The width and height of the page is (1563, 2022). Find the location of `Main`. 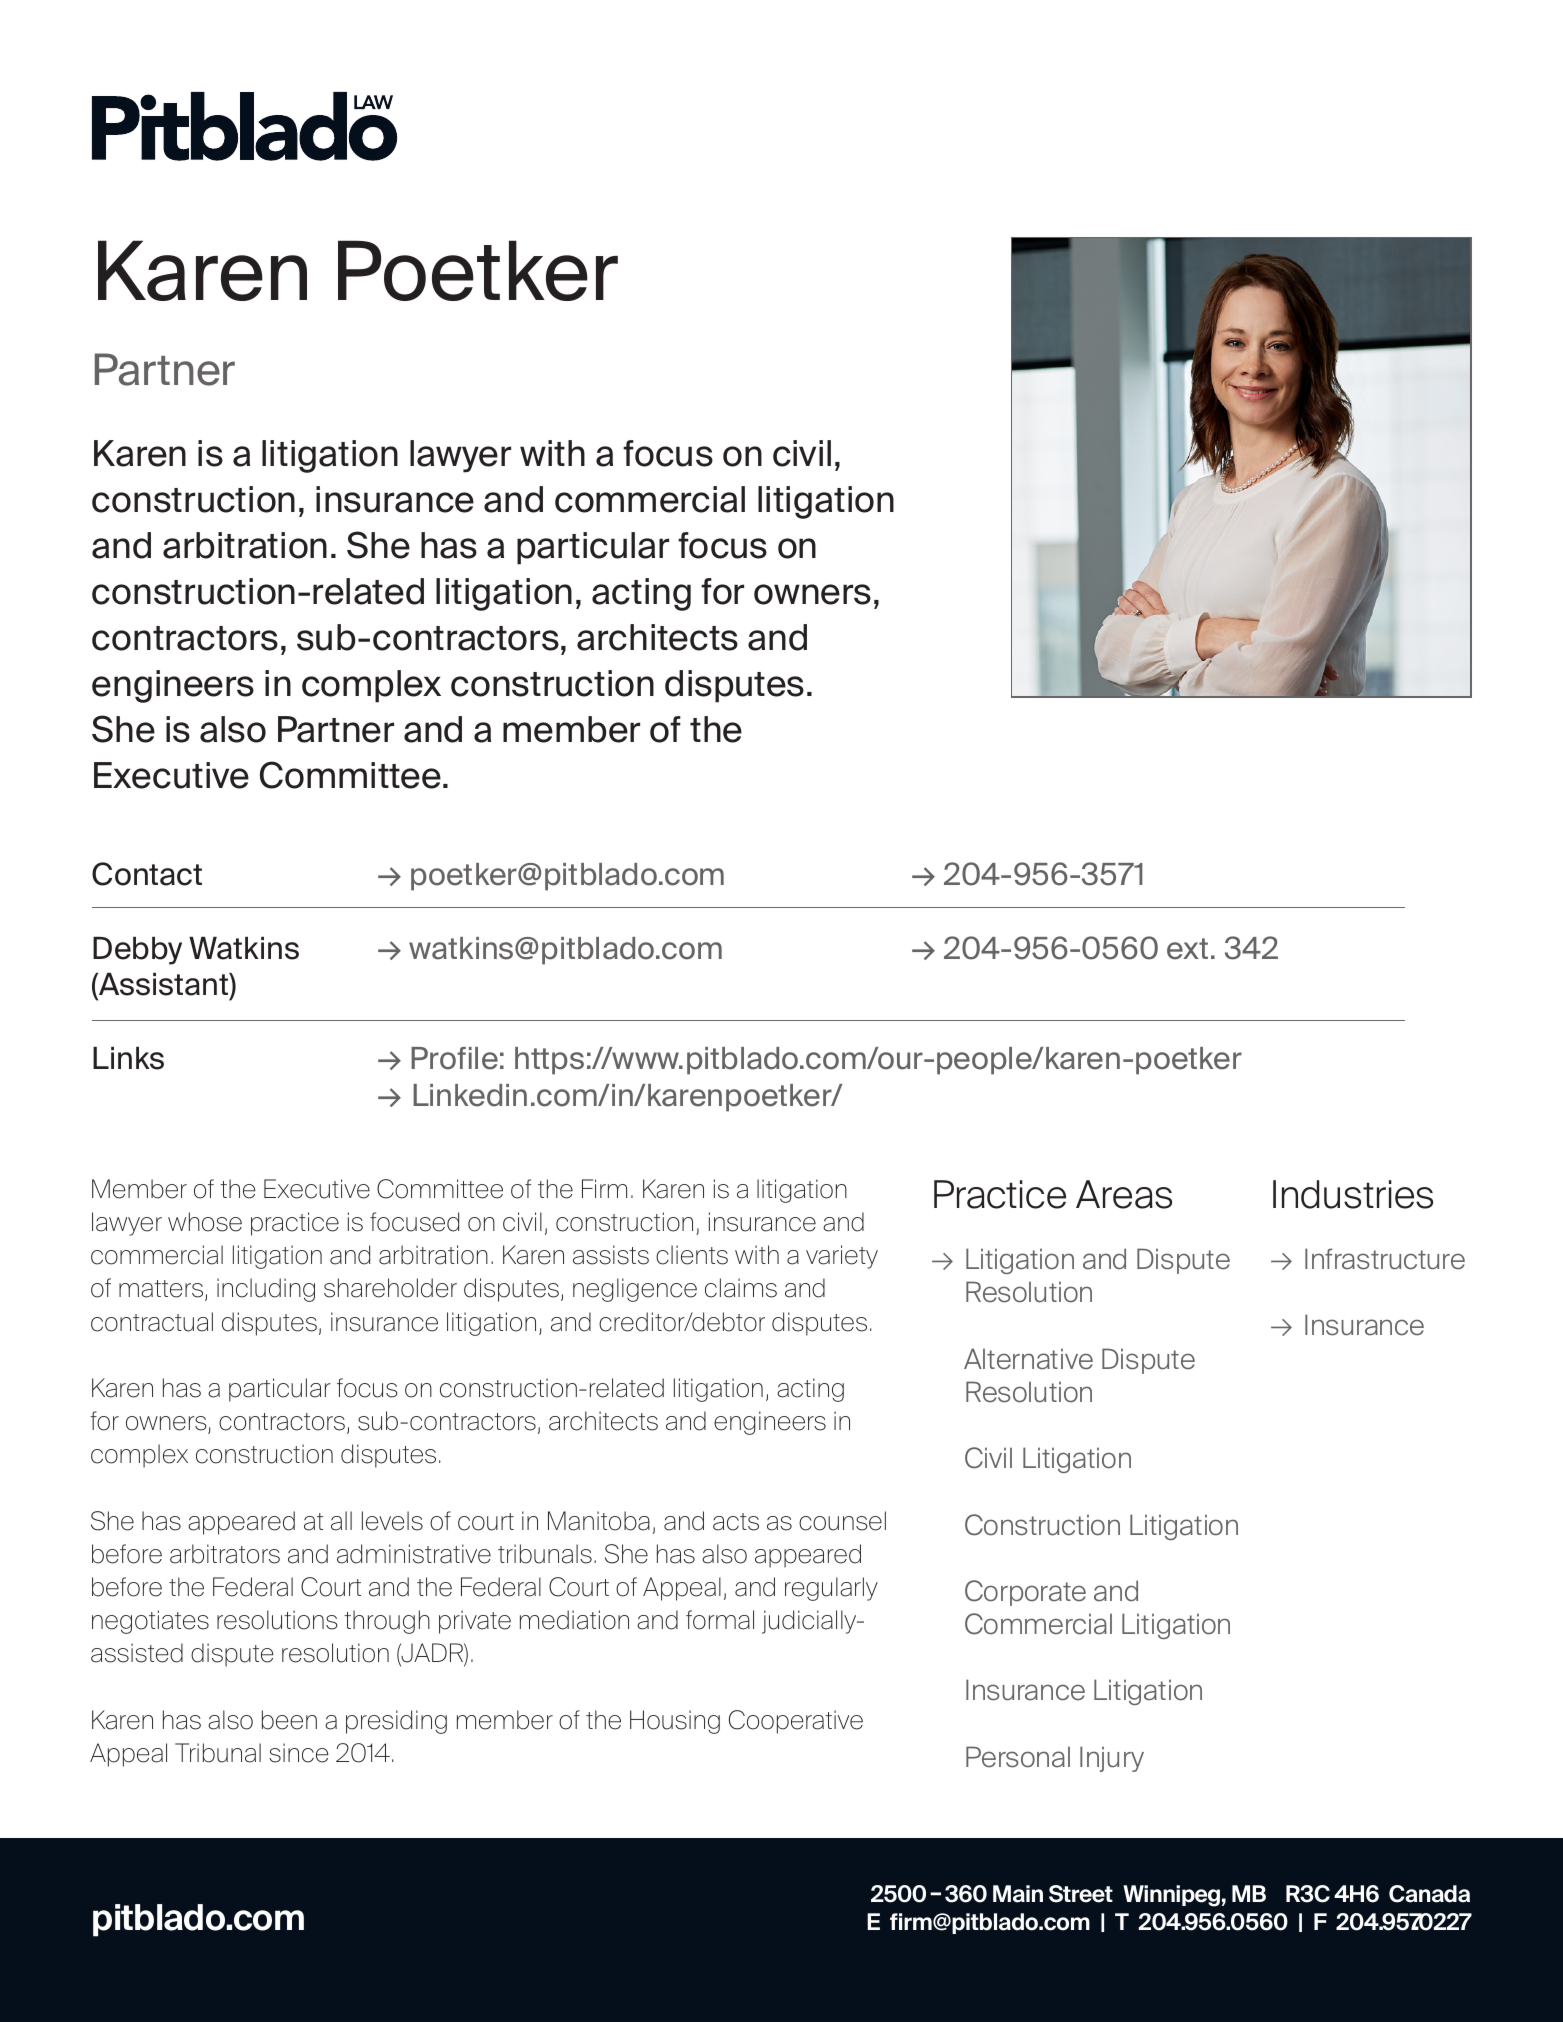

Main is located at coordinates (1018, 1894).
